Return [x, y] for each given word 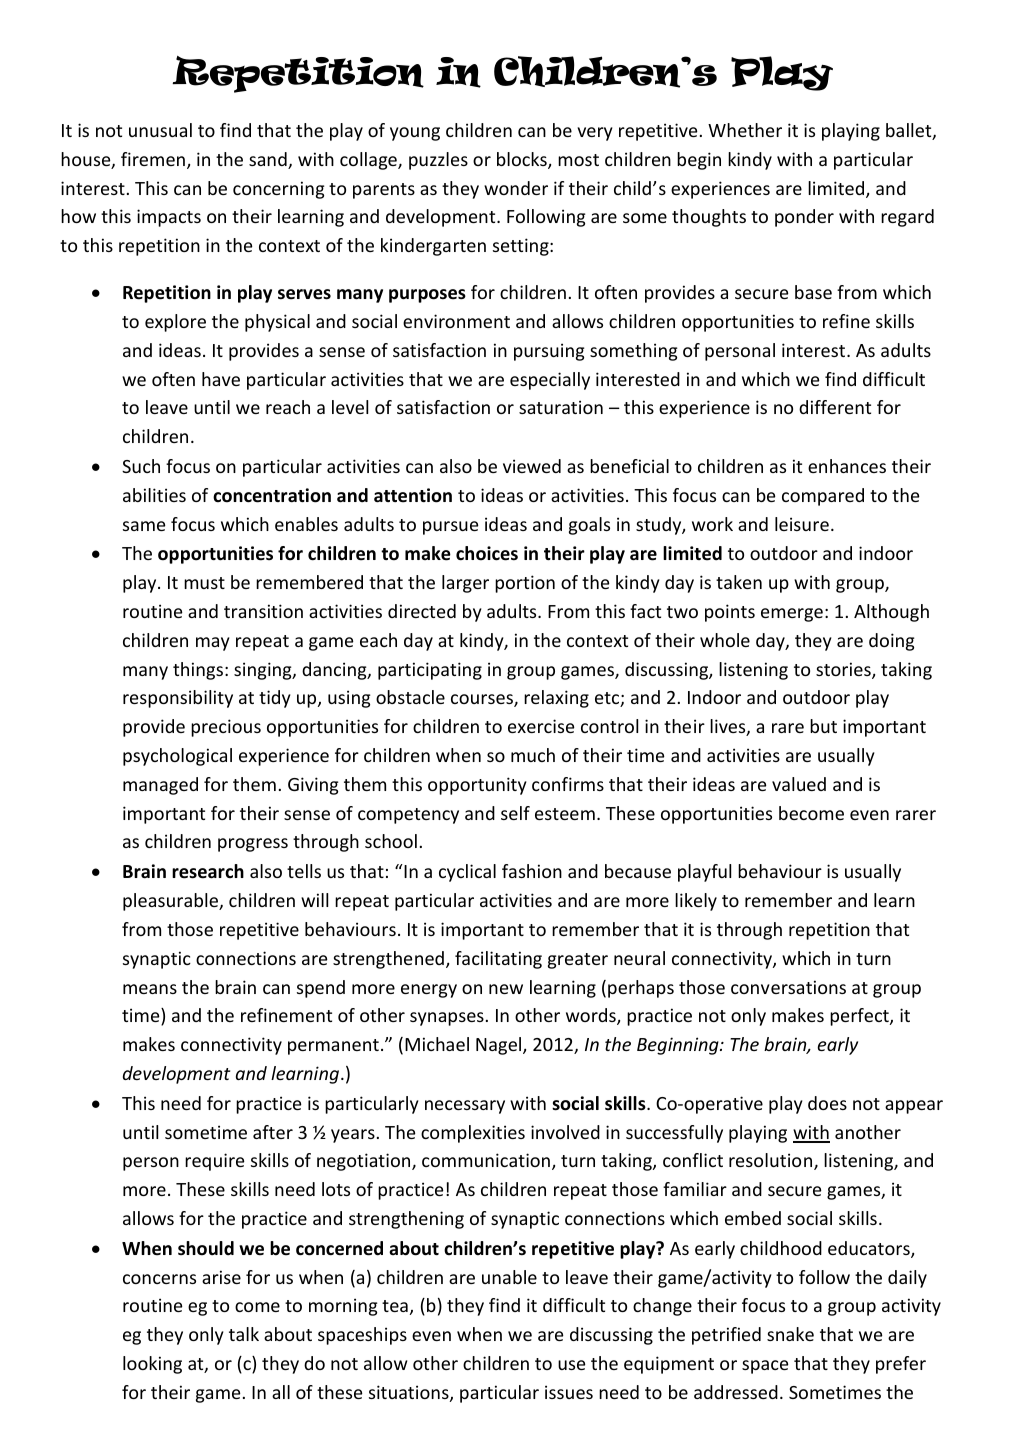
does [827, 1103]
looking [152, 1365]
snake [790, 1334]
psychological [177, 757]
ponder [804, 218]
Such [141, 466]
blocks [523, 160]
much [533, 755]
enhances [847, 466]
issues [569, 1392]
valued [799, 784]
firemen [153, 159]
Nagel [500, 1046]
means [150, 989]
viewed [532, 466]
